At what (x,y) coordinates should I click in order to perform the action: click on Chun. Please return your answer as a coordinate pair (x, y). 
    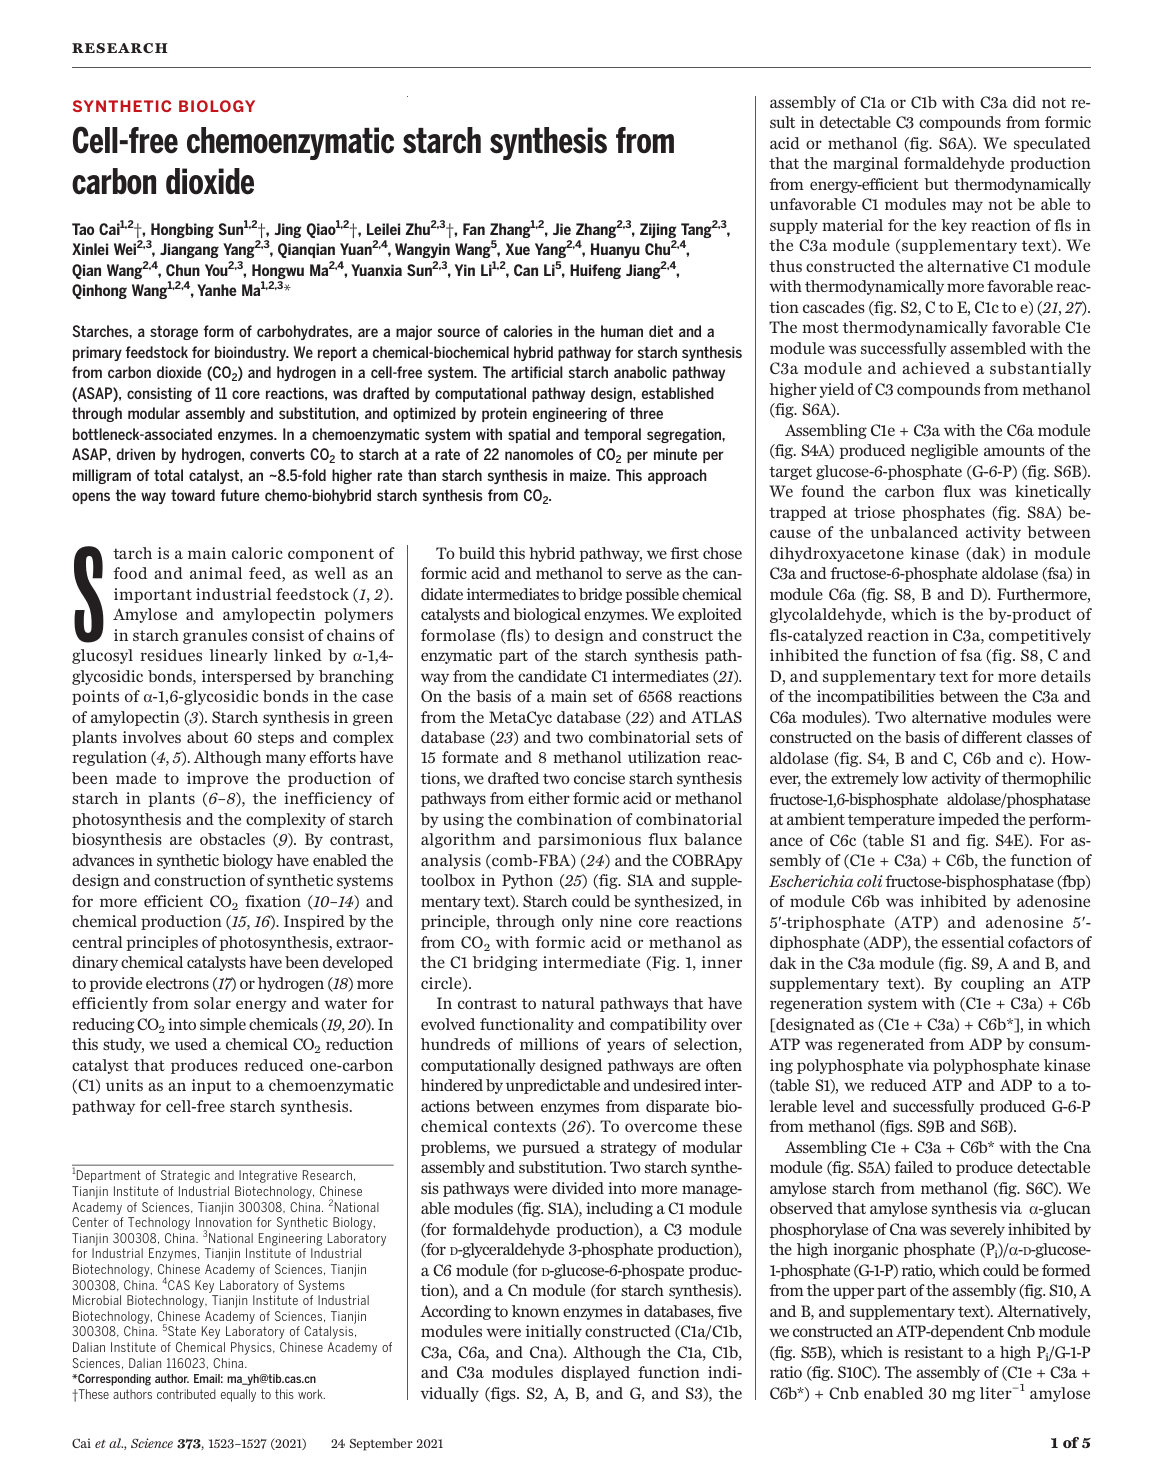
    Looking at the image, I should click on (183, 270).
